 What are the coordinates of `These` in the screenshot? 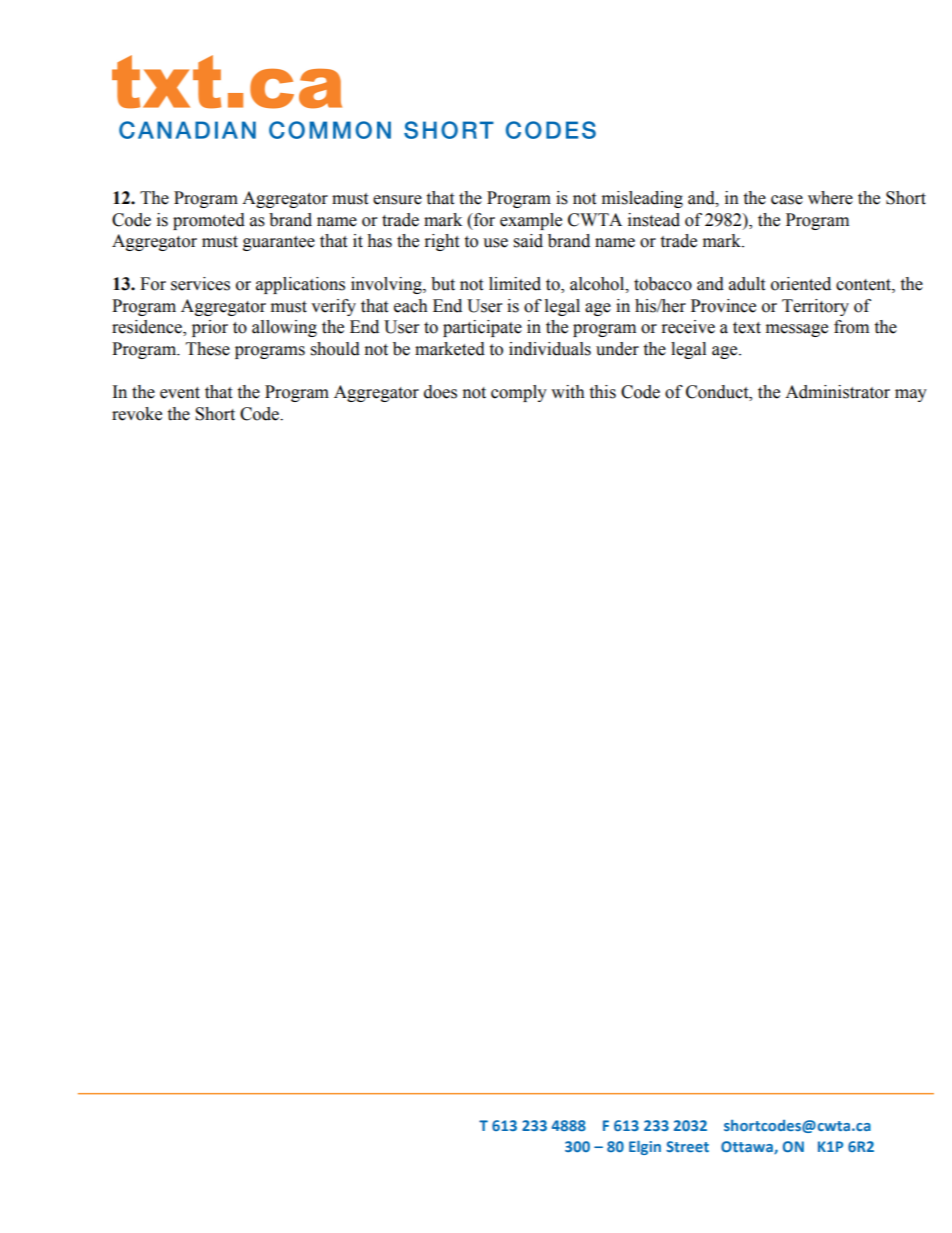 It's located at (208, 349).
